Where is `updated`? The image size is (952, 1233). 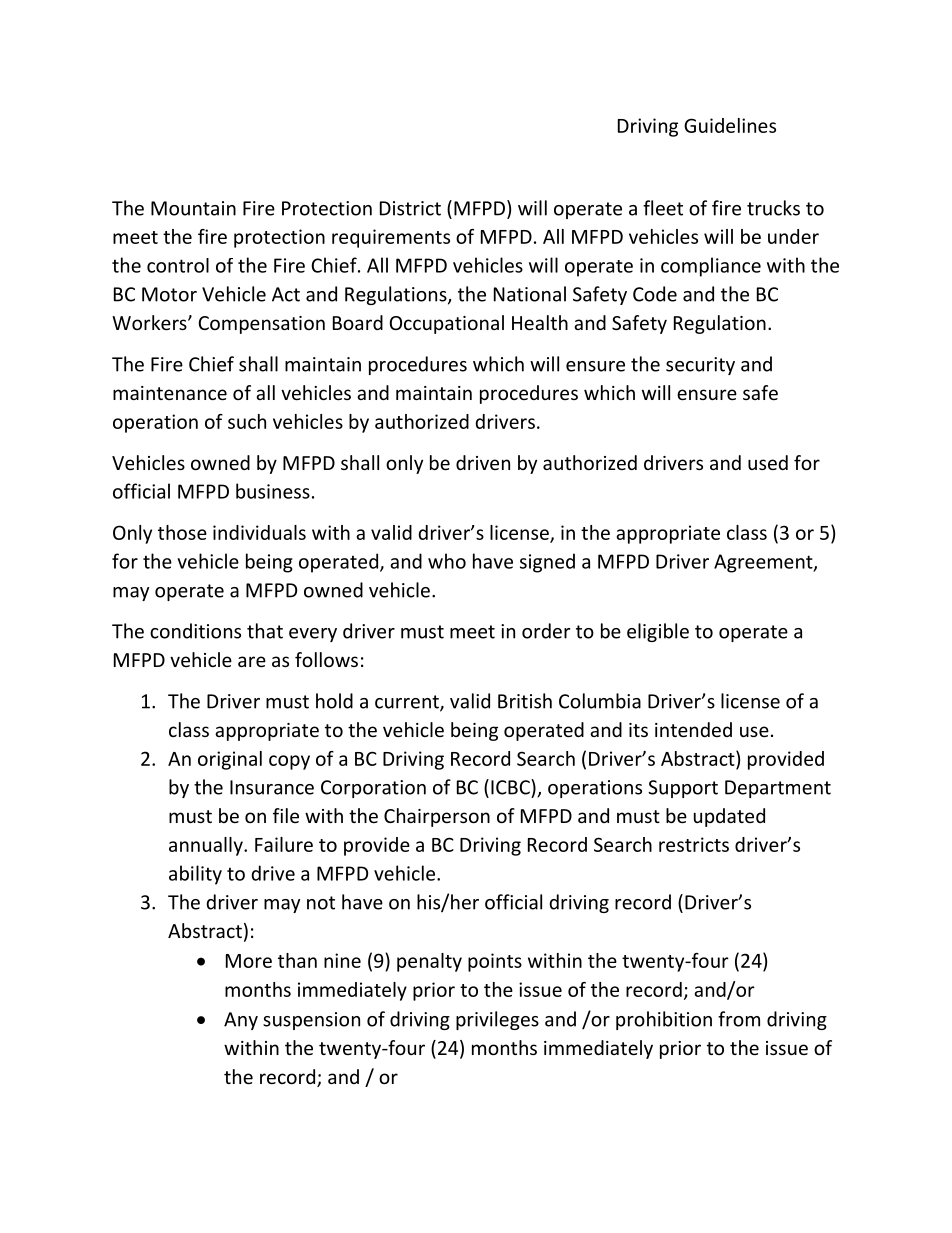
updated is located at coordinates (729, 817).
